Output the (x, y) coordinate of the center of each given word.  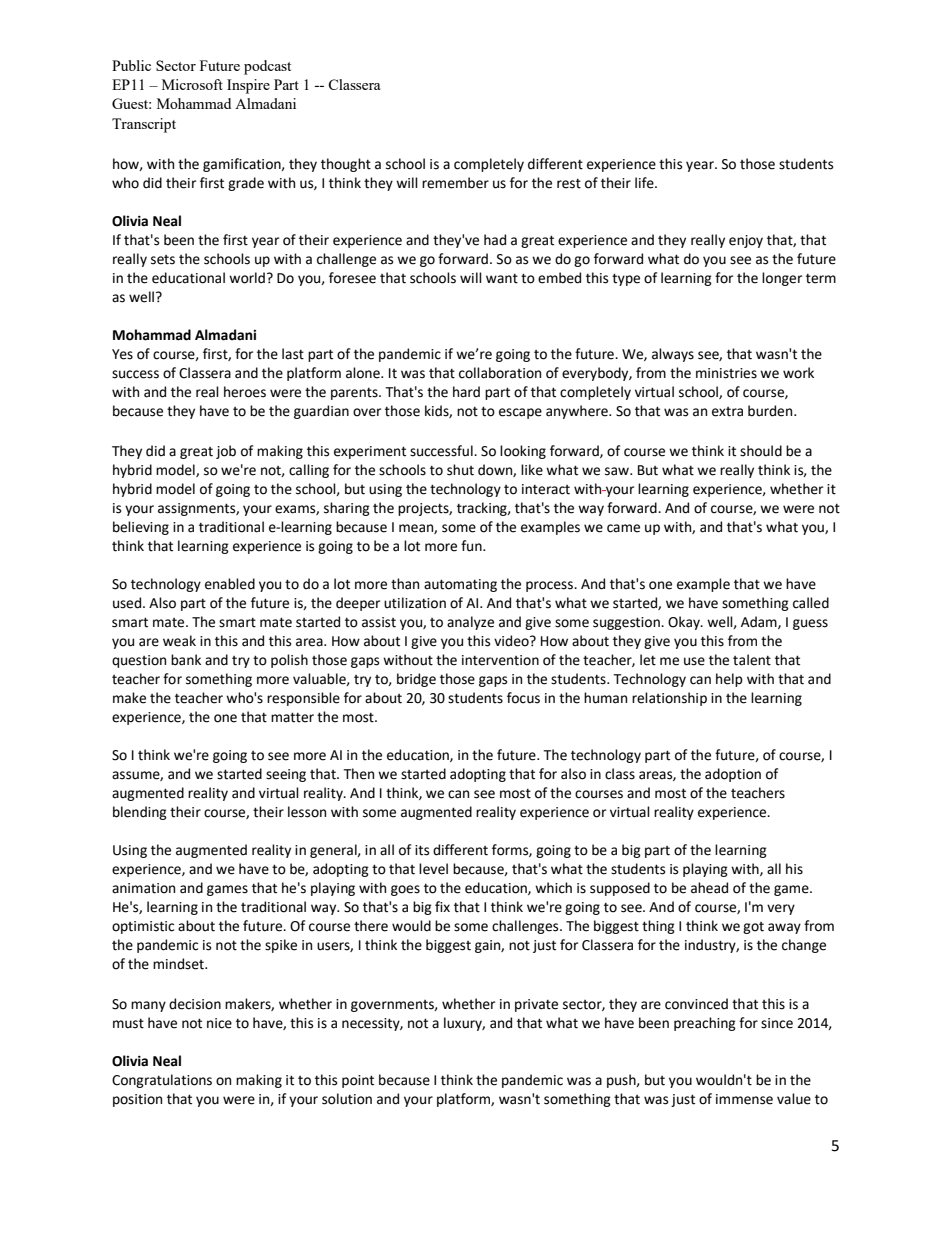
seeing (286, 775)
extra (727, 412)
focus (523, 698)
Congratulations (162, 1081)
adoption (733, 775)
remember (455, 183)
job (226, 452)
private (536, 1005)
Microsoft (192, 84)
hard (466, 392)
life (645, 183)
